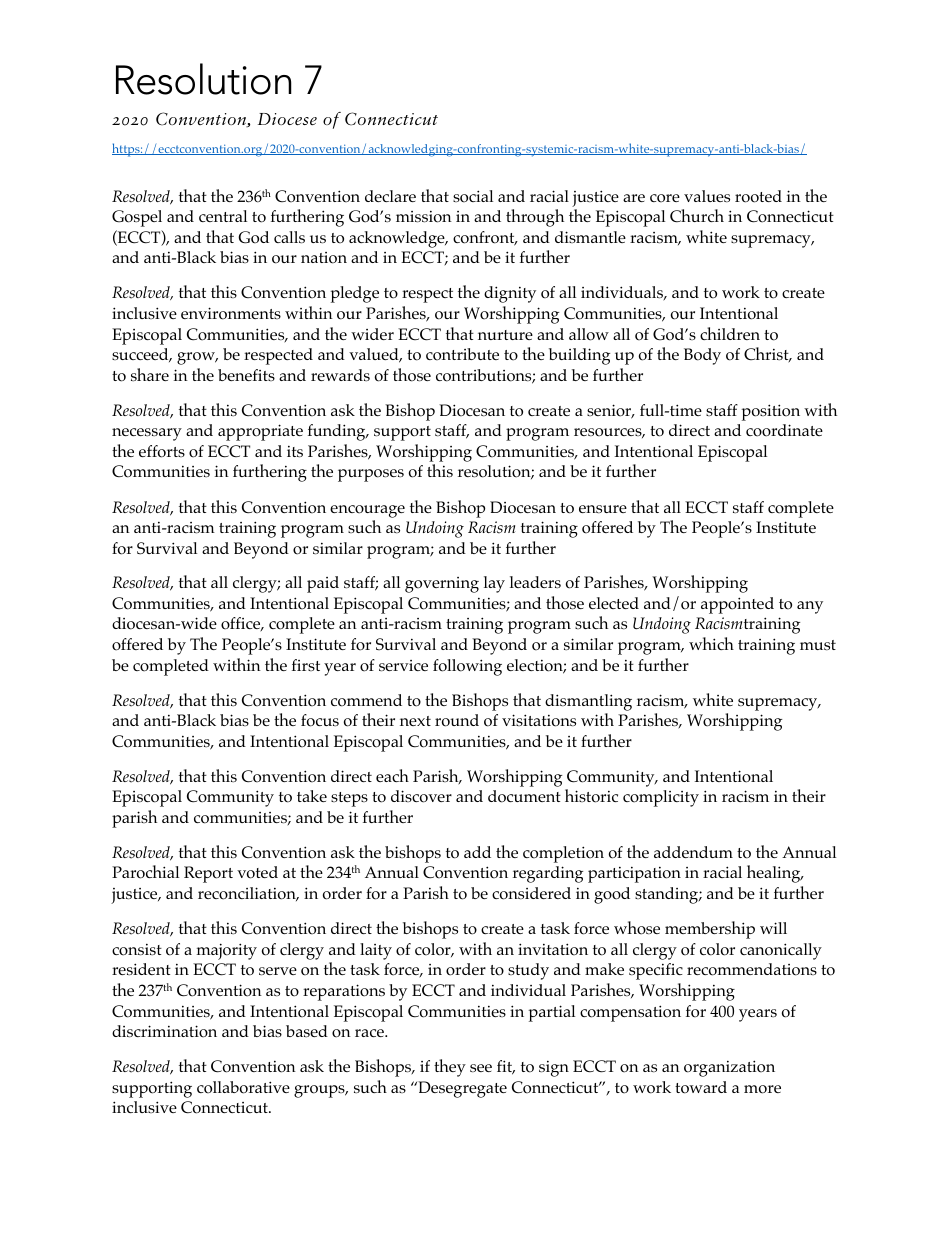  Describe the element at coordinates (481, 1068) in the document. I see `see` at that location.
